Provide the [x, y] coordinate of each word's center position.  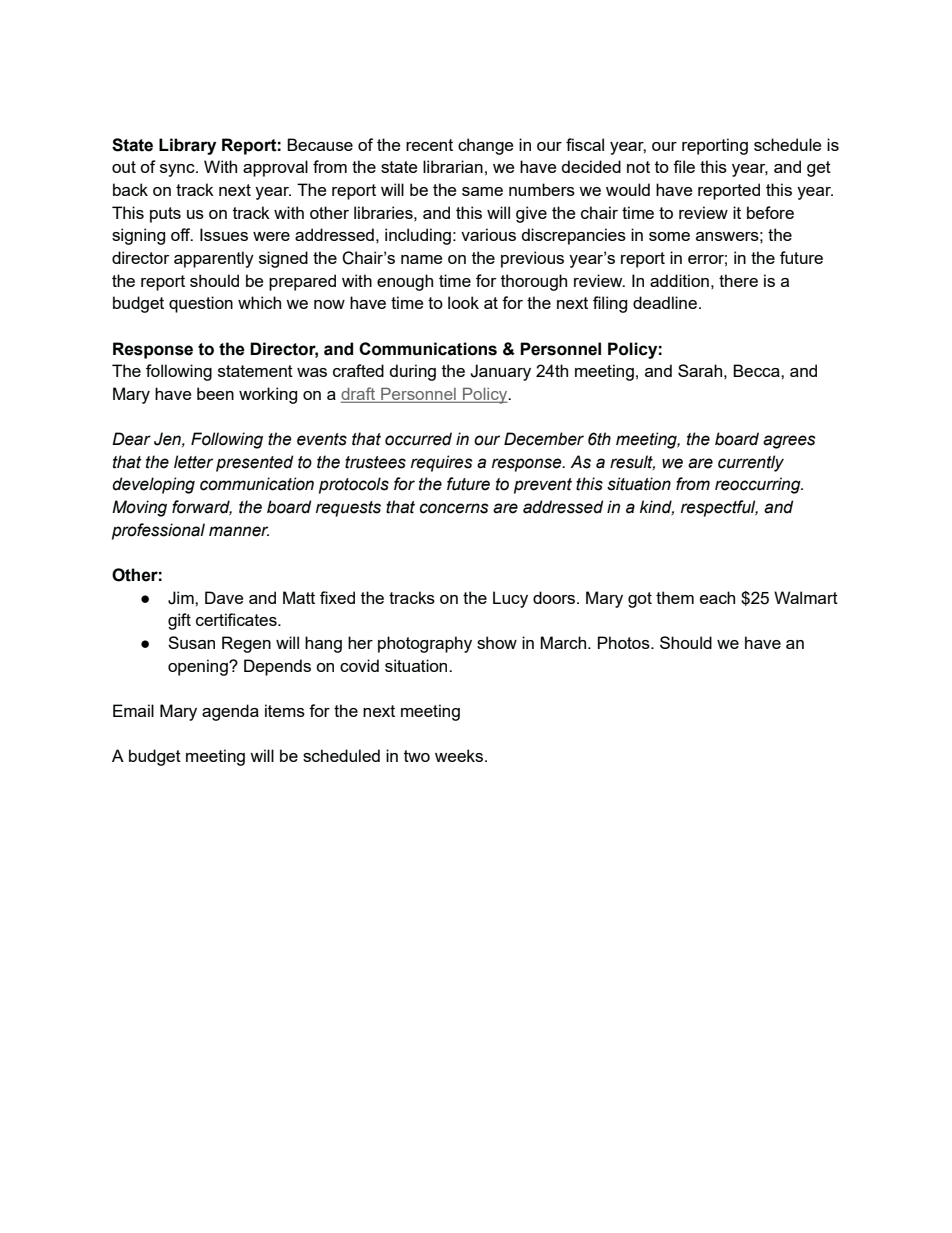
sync [178, 170]
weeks [460, 755]
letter [193, 462]
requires [442, 463]
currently [751, 463]
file [684, 166]
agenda [230, 712]
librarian [453, 166]
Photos [625, 642]
